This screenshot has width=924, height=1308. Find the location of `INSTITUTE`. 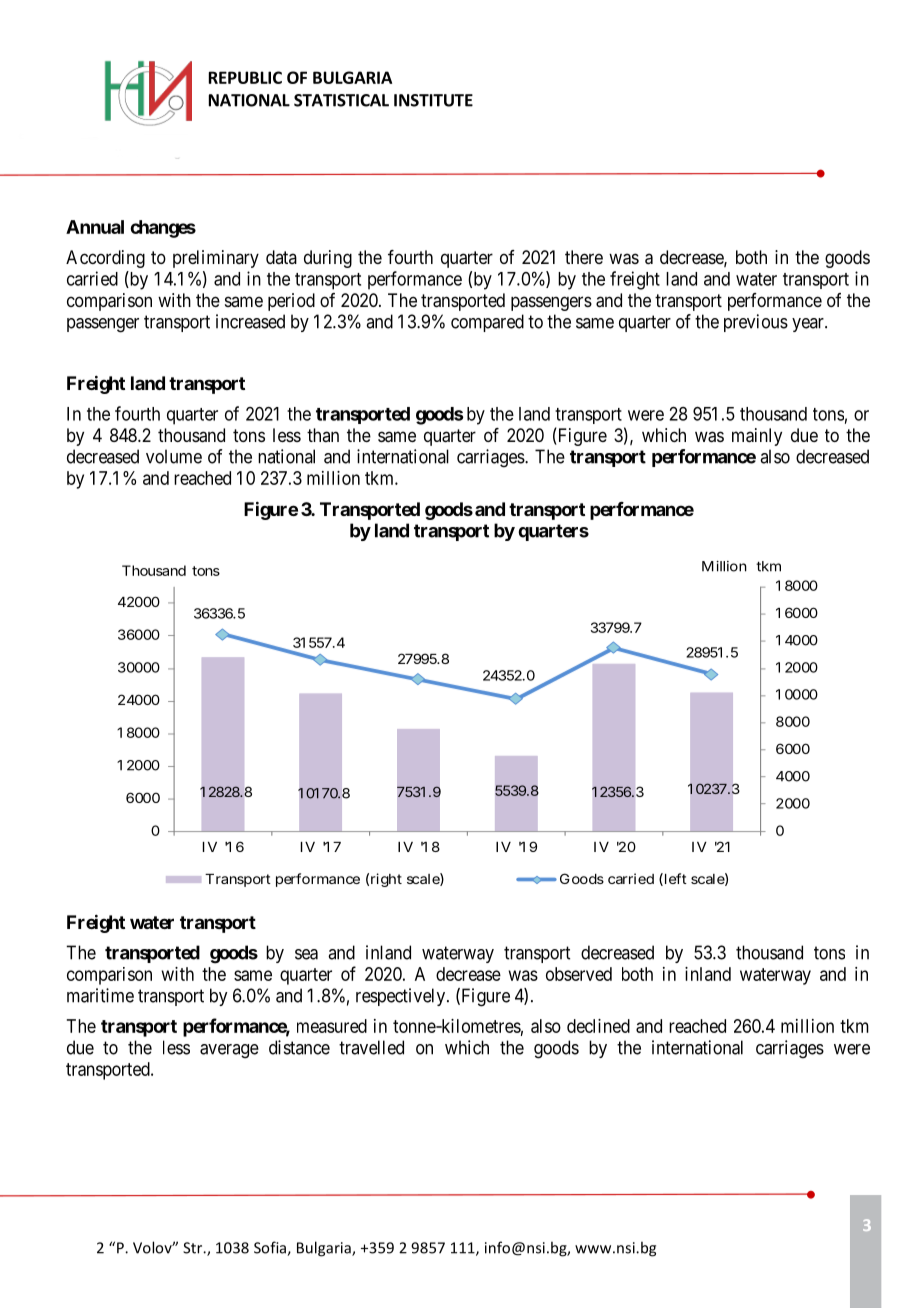

INSTITUTE is located at coordinates (433, 100).
